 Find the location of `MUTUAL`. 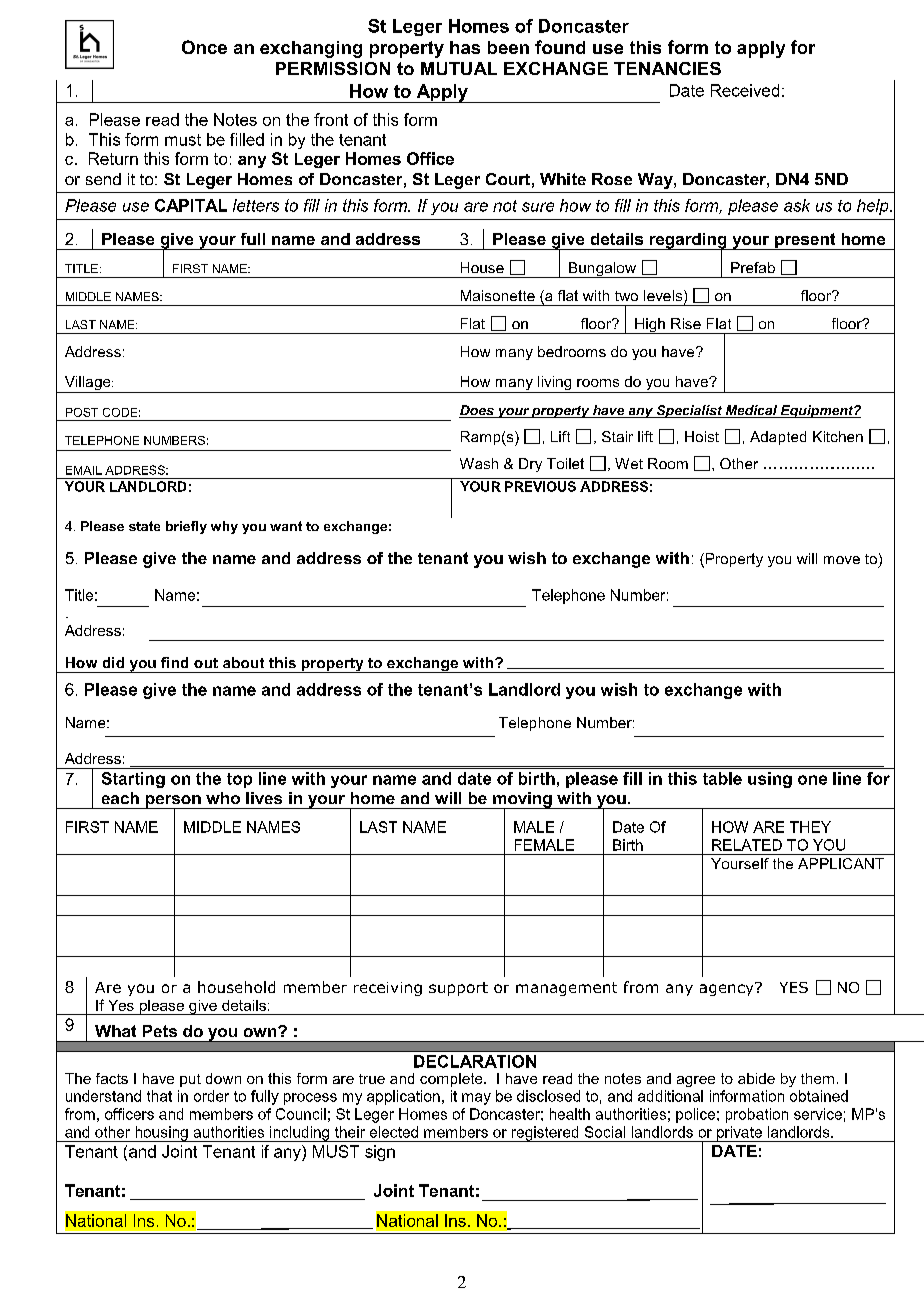

MUTUAL is located at coordinates (459, 68).
